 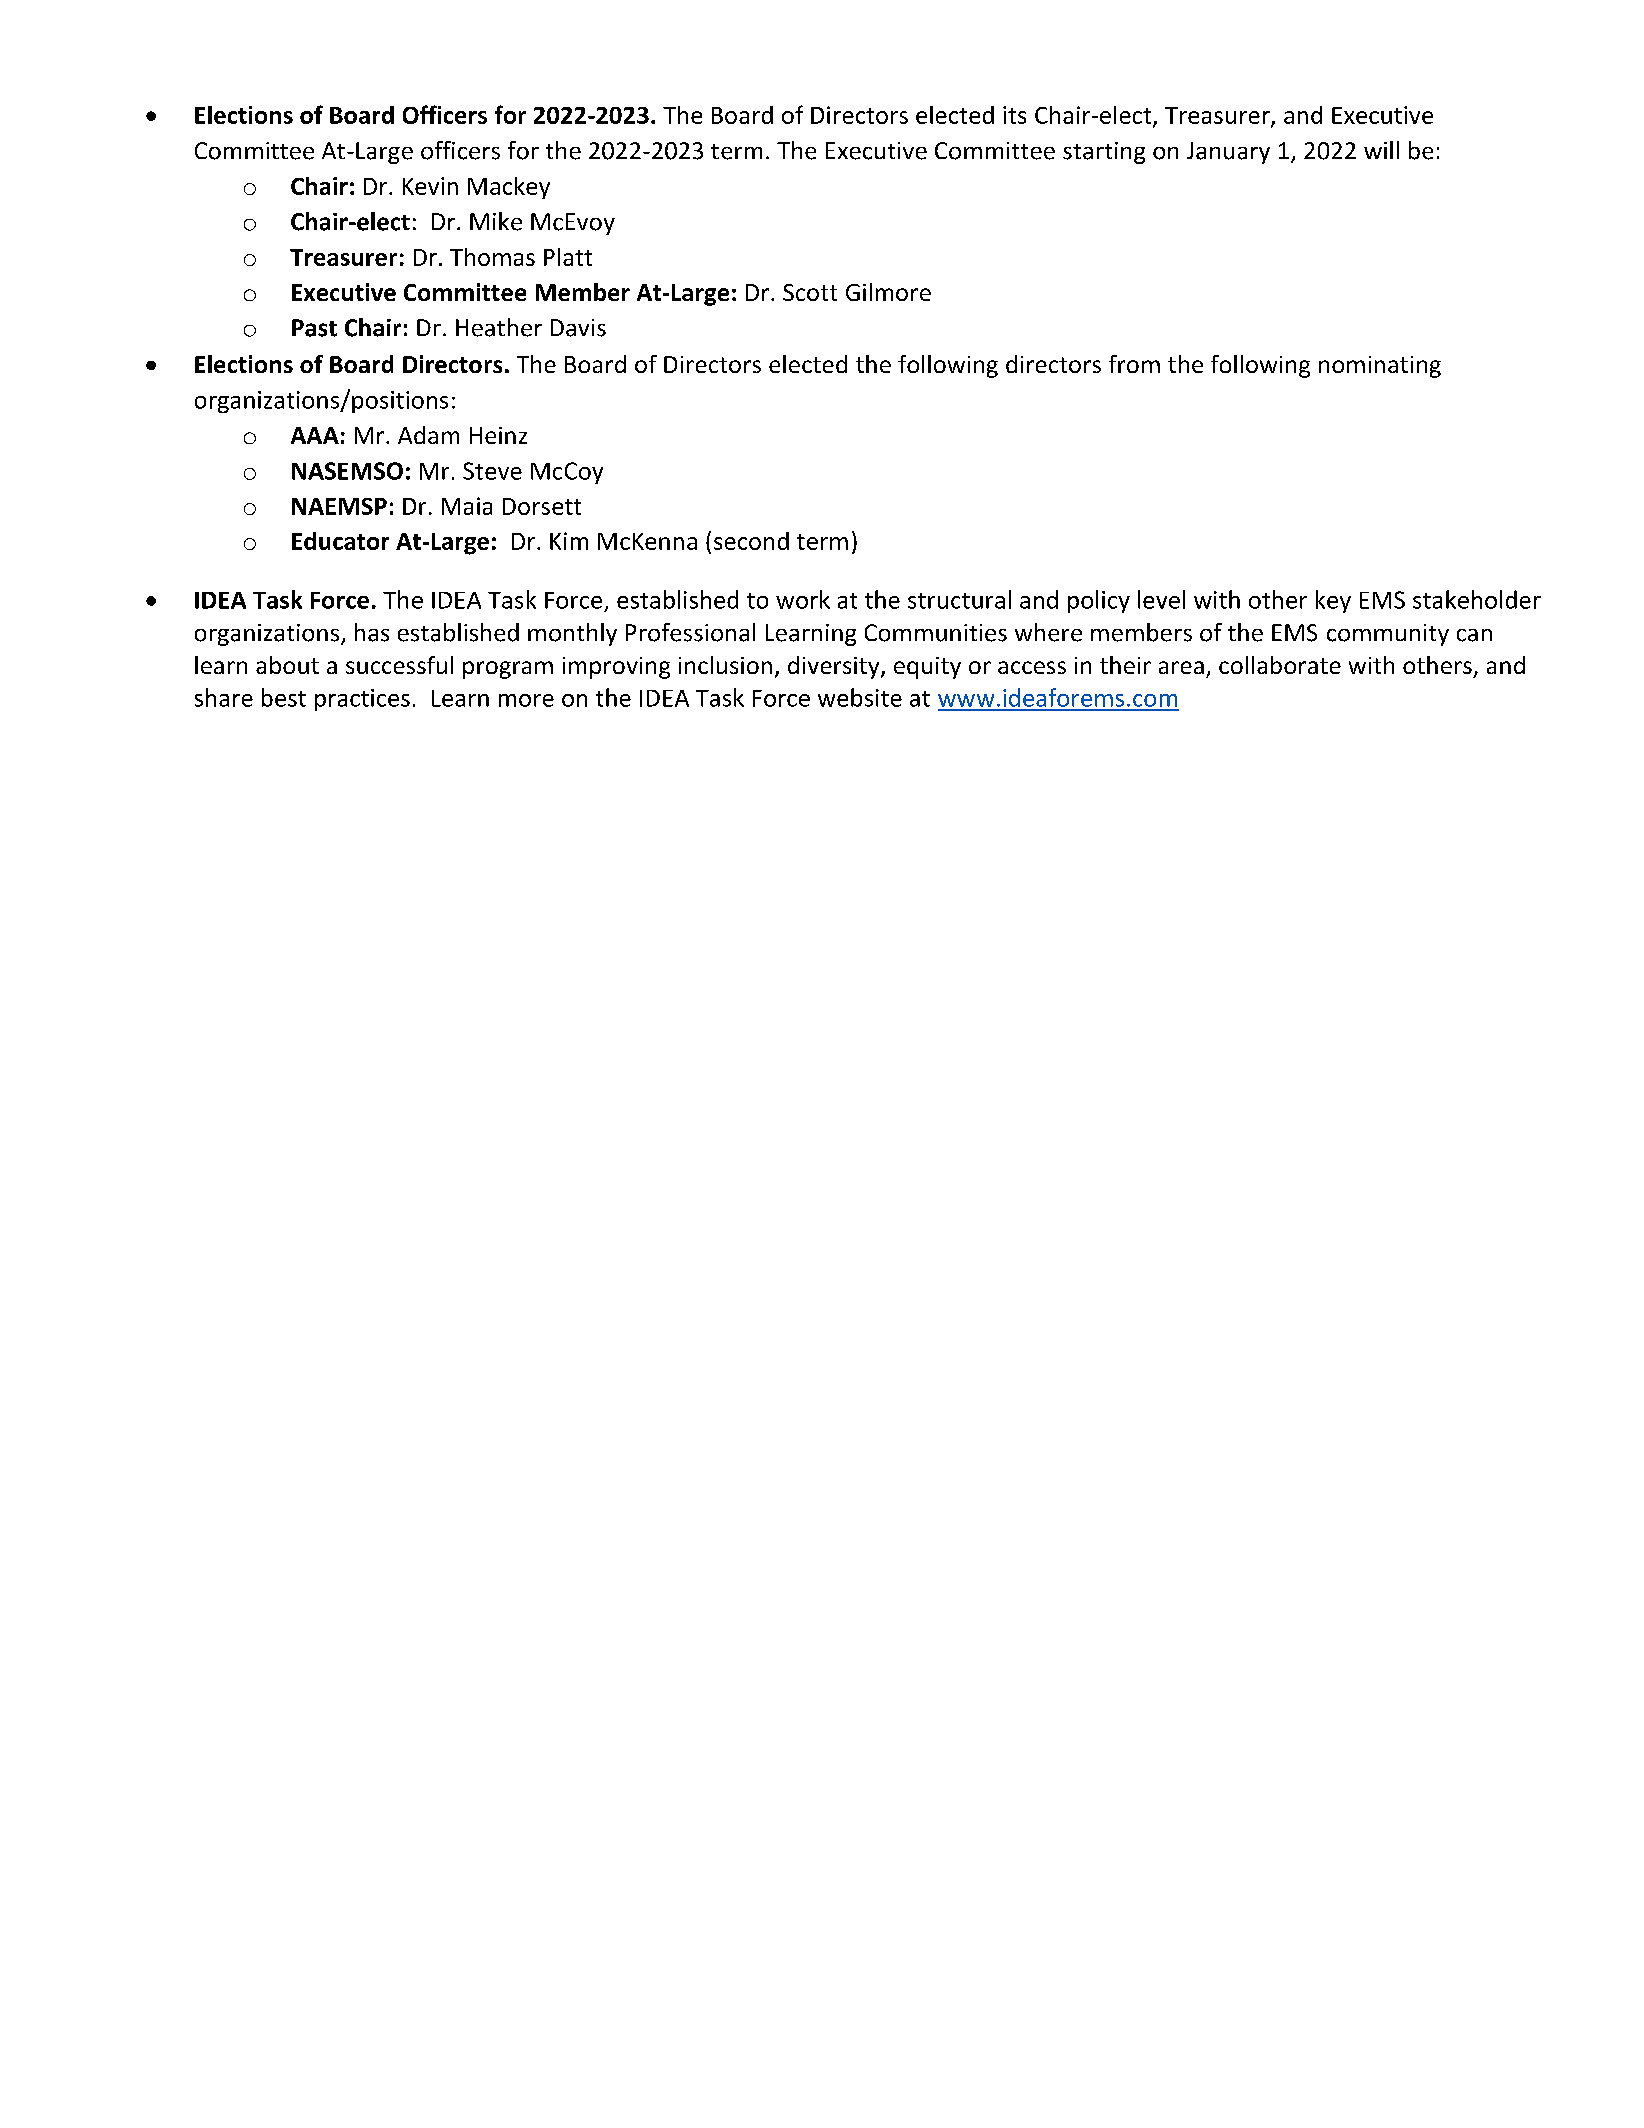 I want to click on will, so click(x=1381, y=150).
